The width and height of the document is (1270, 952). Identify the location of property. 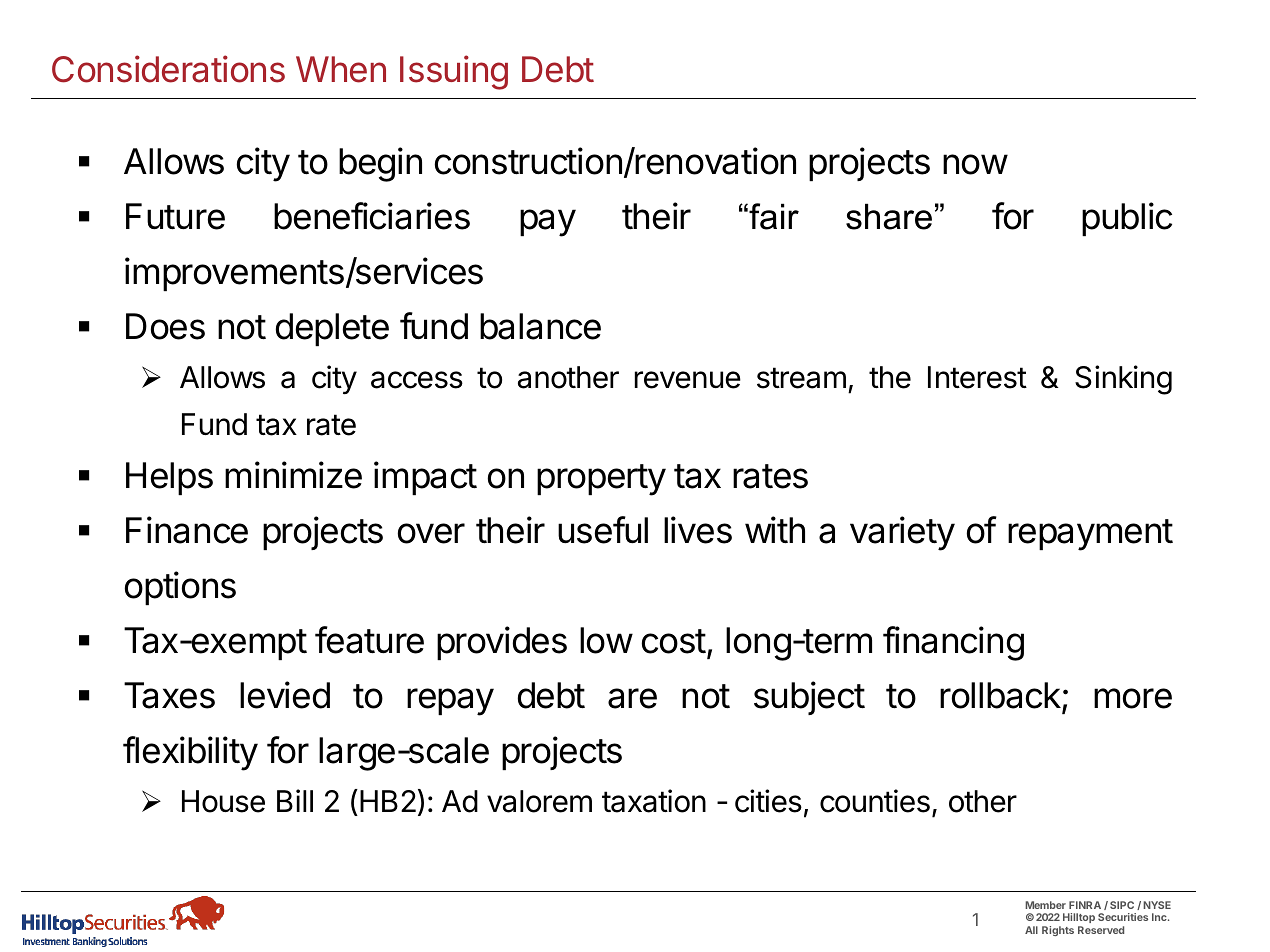
(601, 480).
